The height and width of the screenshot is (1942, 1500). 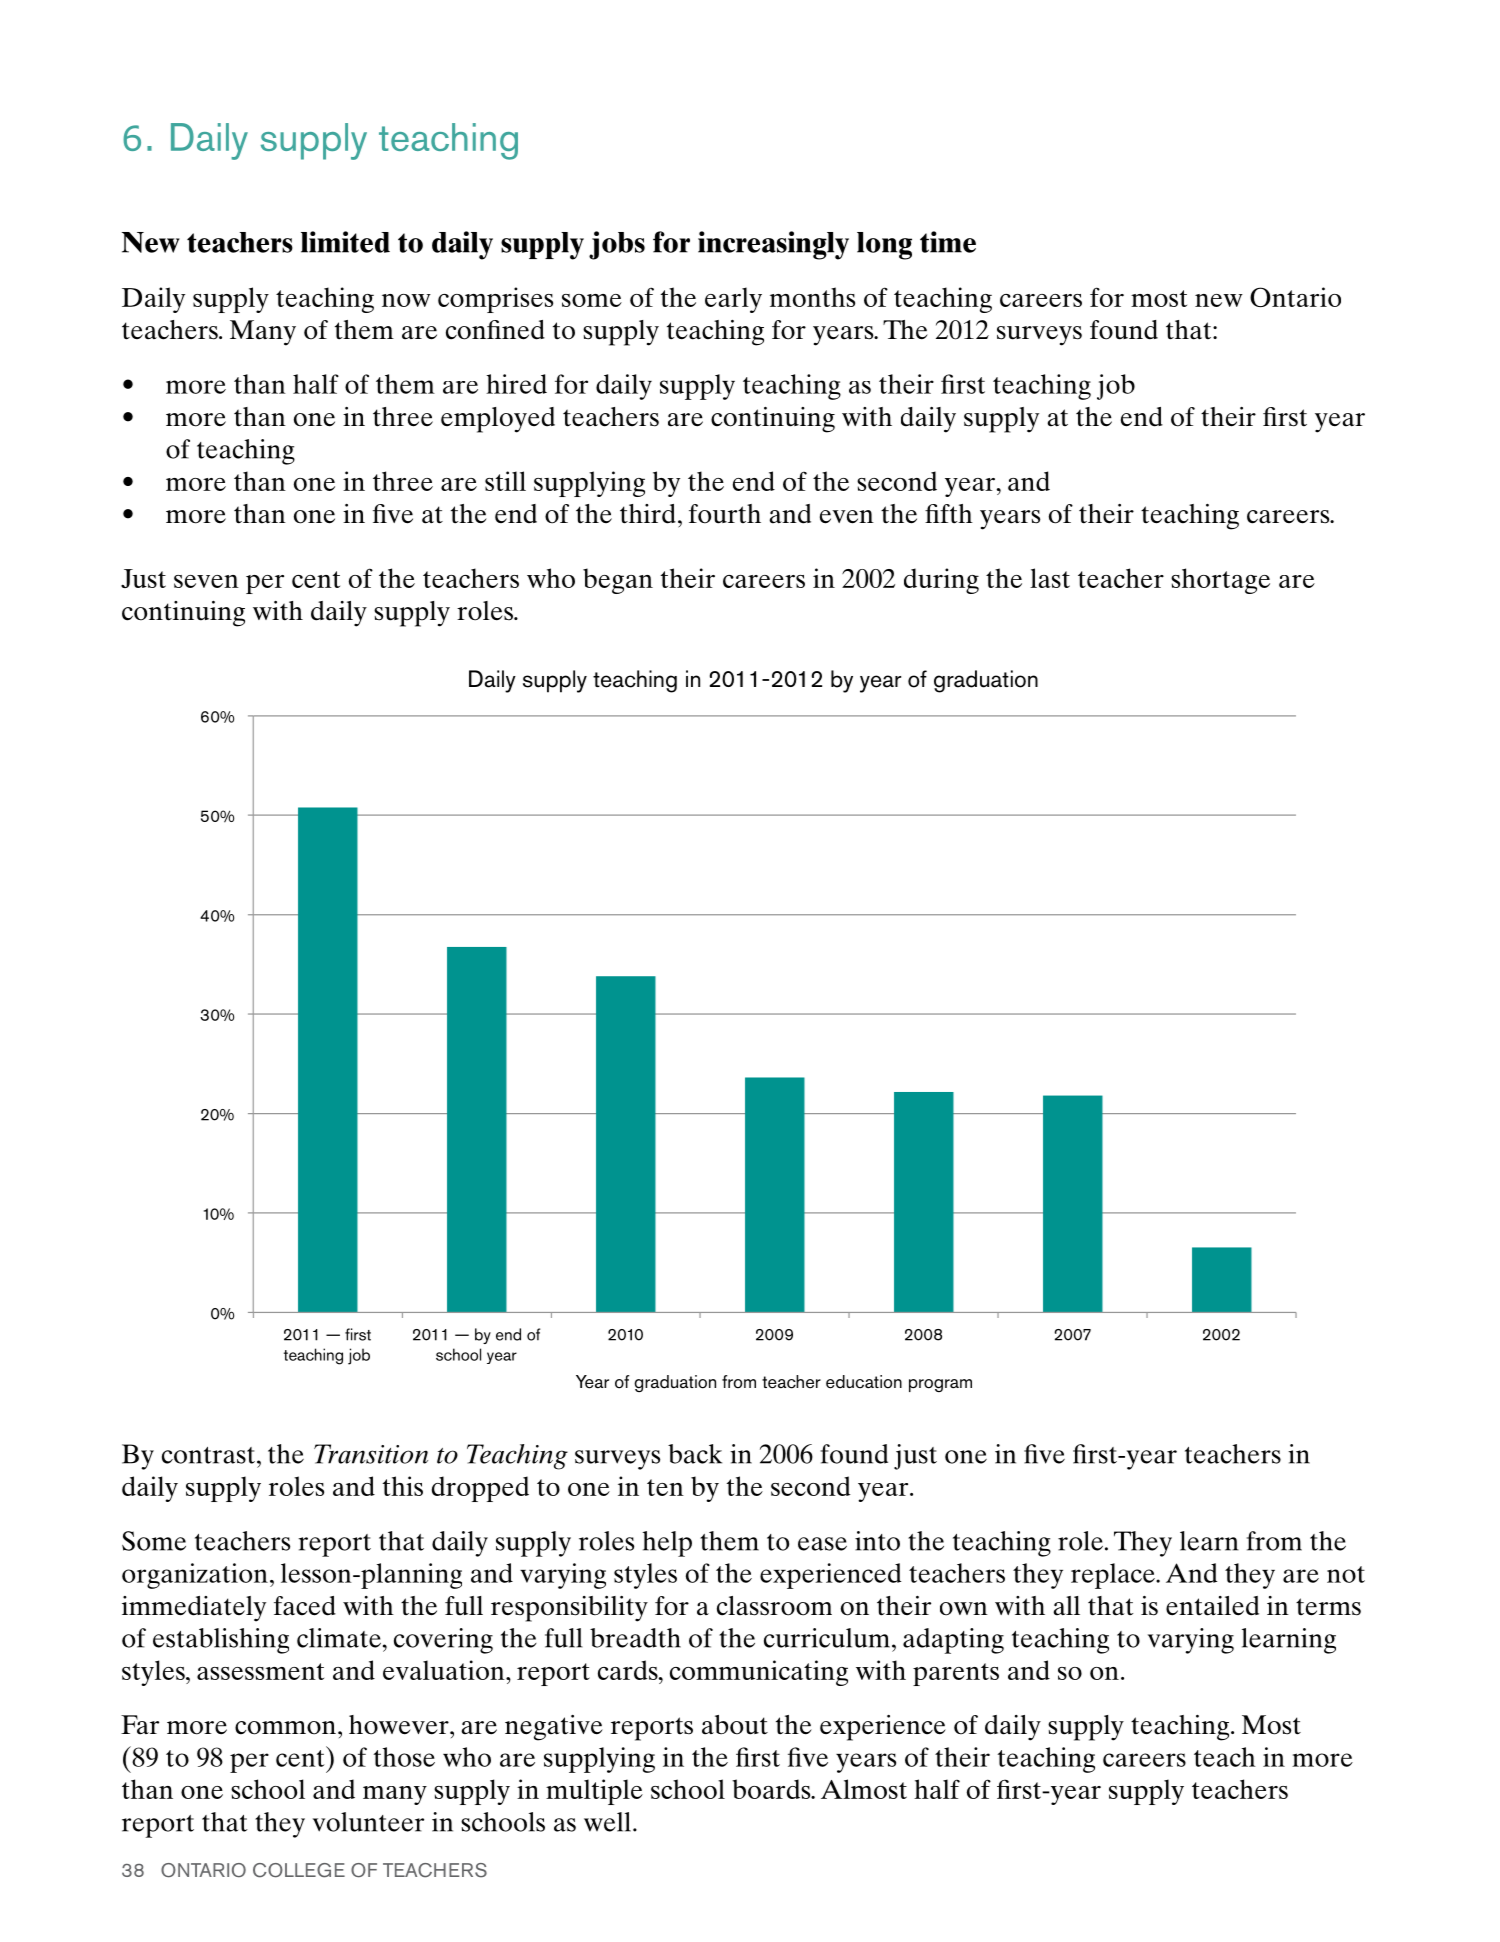 I want to click on education, so click(x=864, y=1382).
